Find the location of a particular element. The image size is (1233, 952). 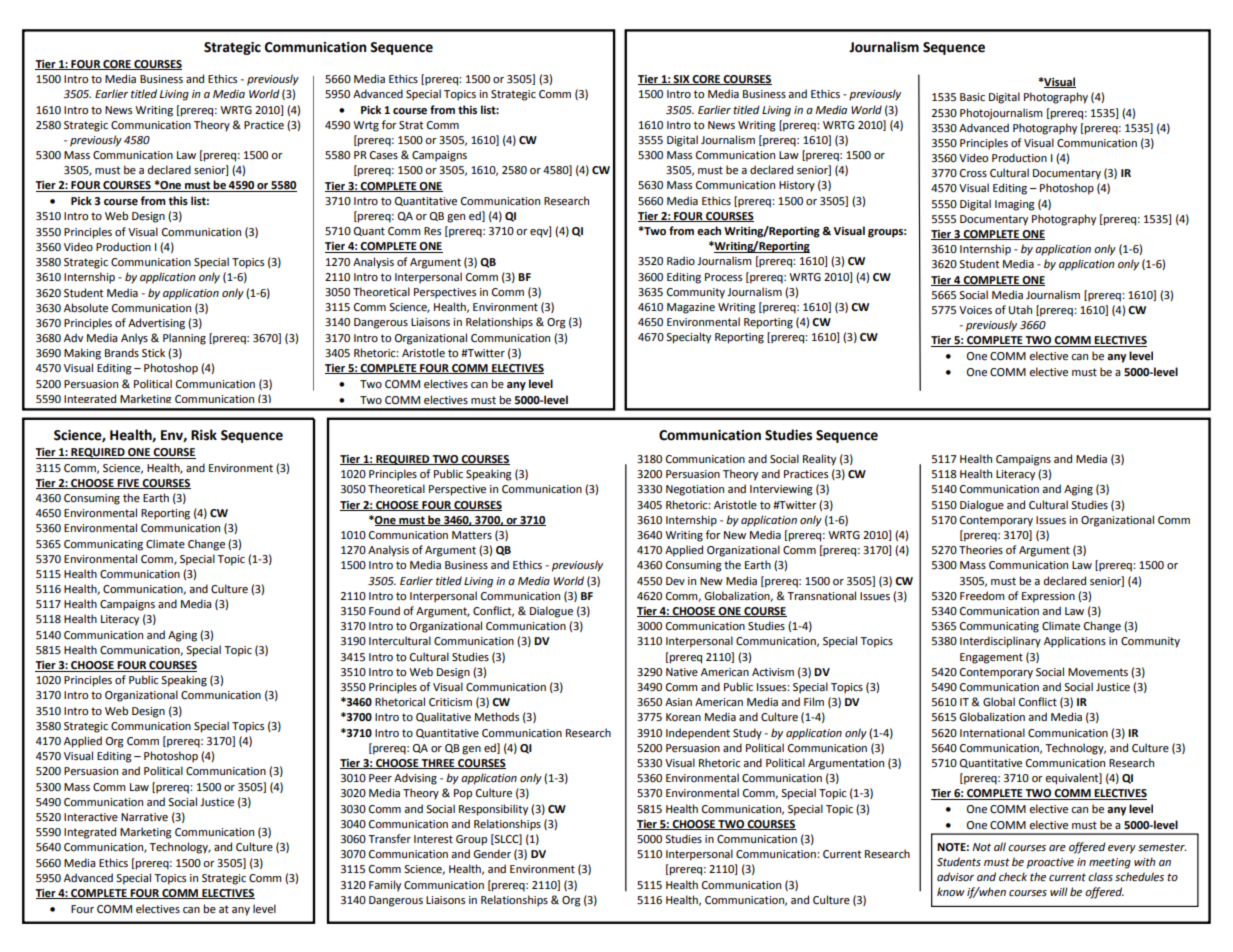

Basic is located at coordinates (972, 97).
